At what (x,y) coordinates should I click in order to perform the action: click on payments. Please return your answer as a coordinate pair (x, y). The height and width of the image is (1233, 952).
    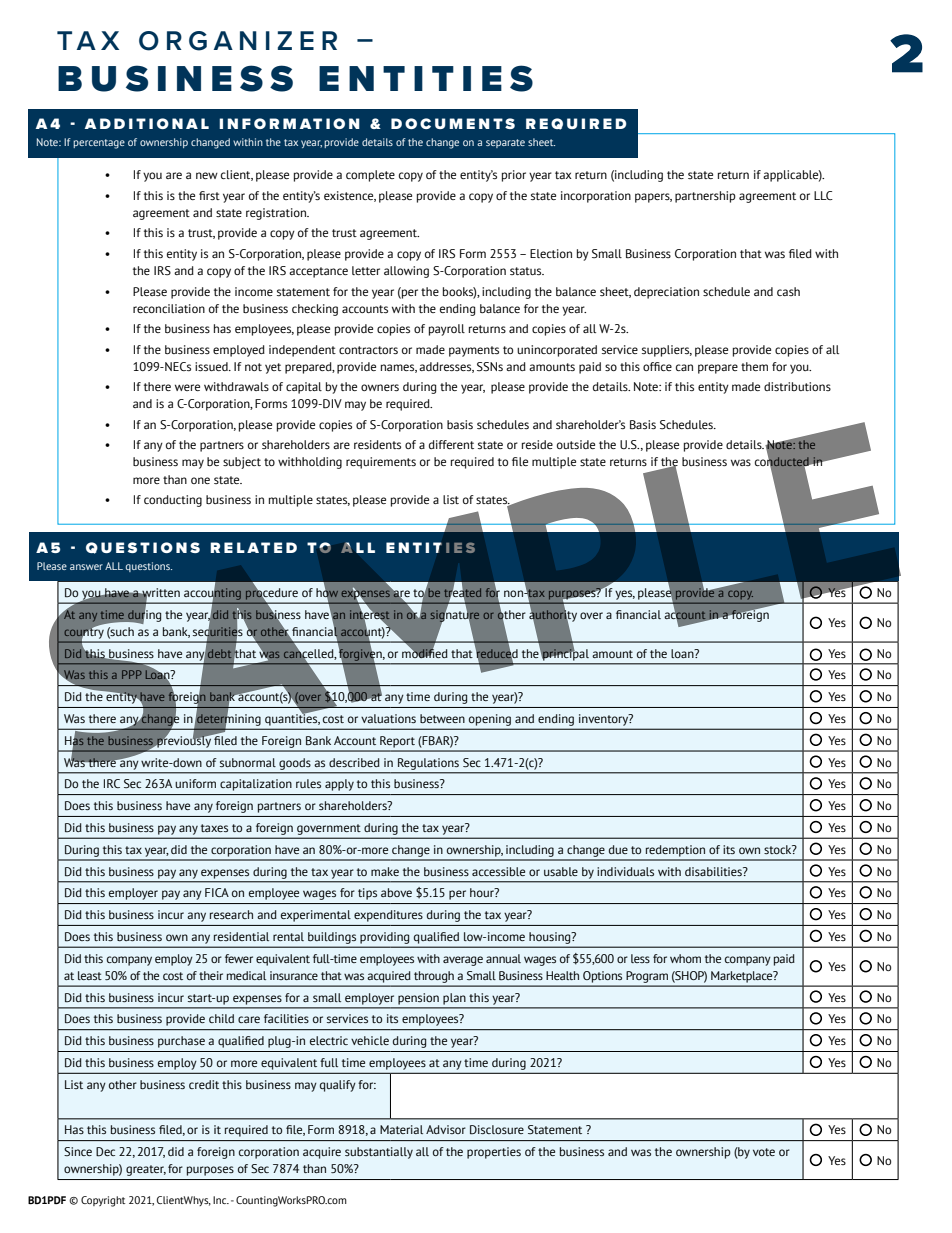
    Looking at the image, I should click on (474, 351).
